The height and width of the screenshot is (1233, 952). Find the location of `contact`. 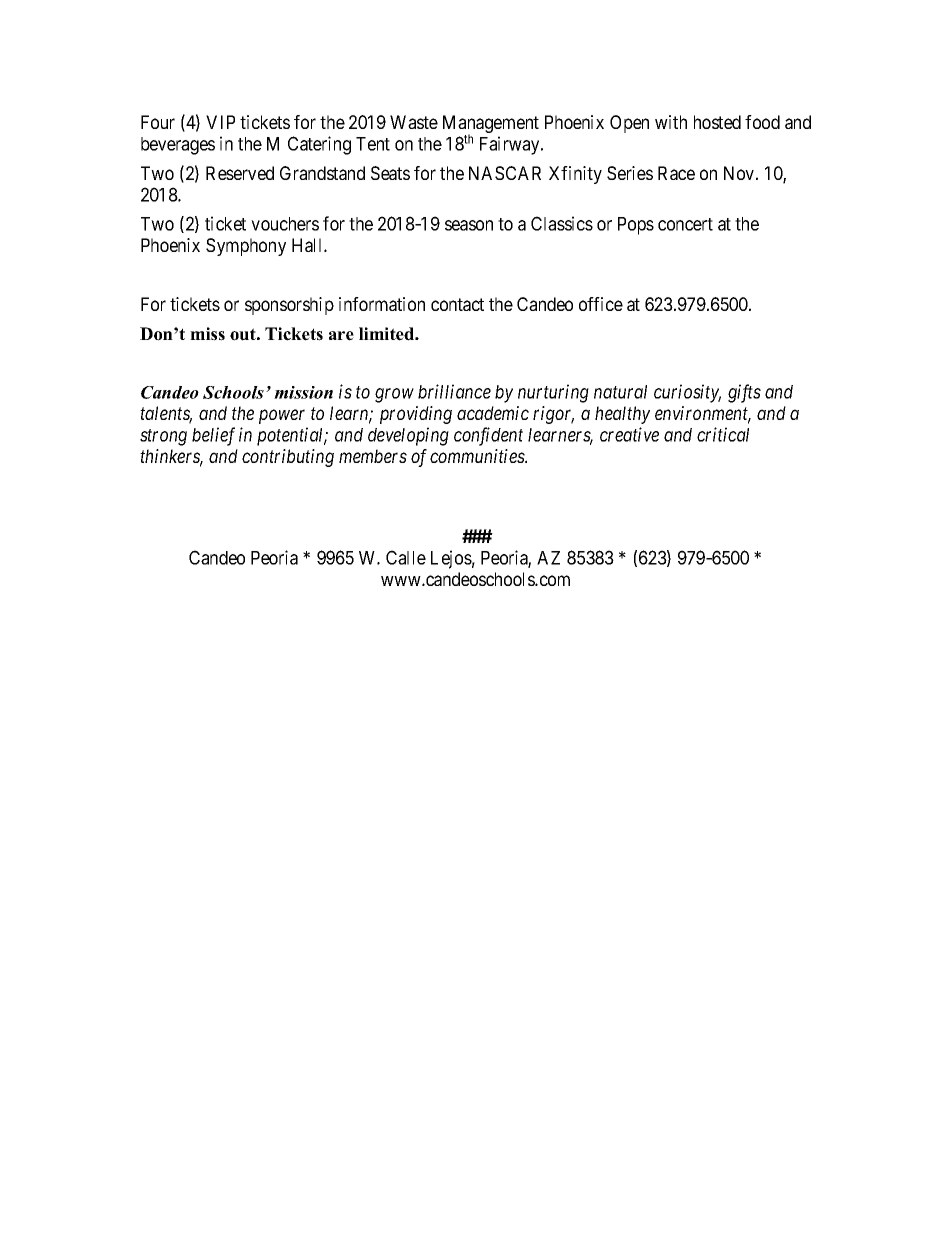

contact is located at coordinates (457, 304).
